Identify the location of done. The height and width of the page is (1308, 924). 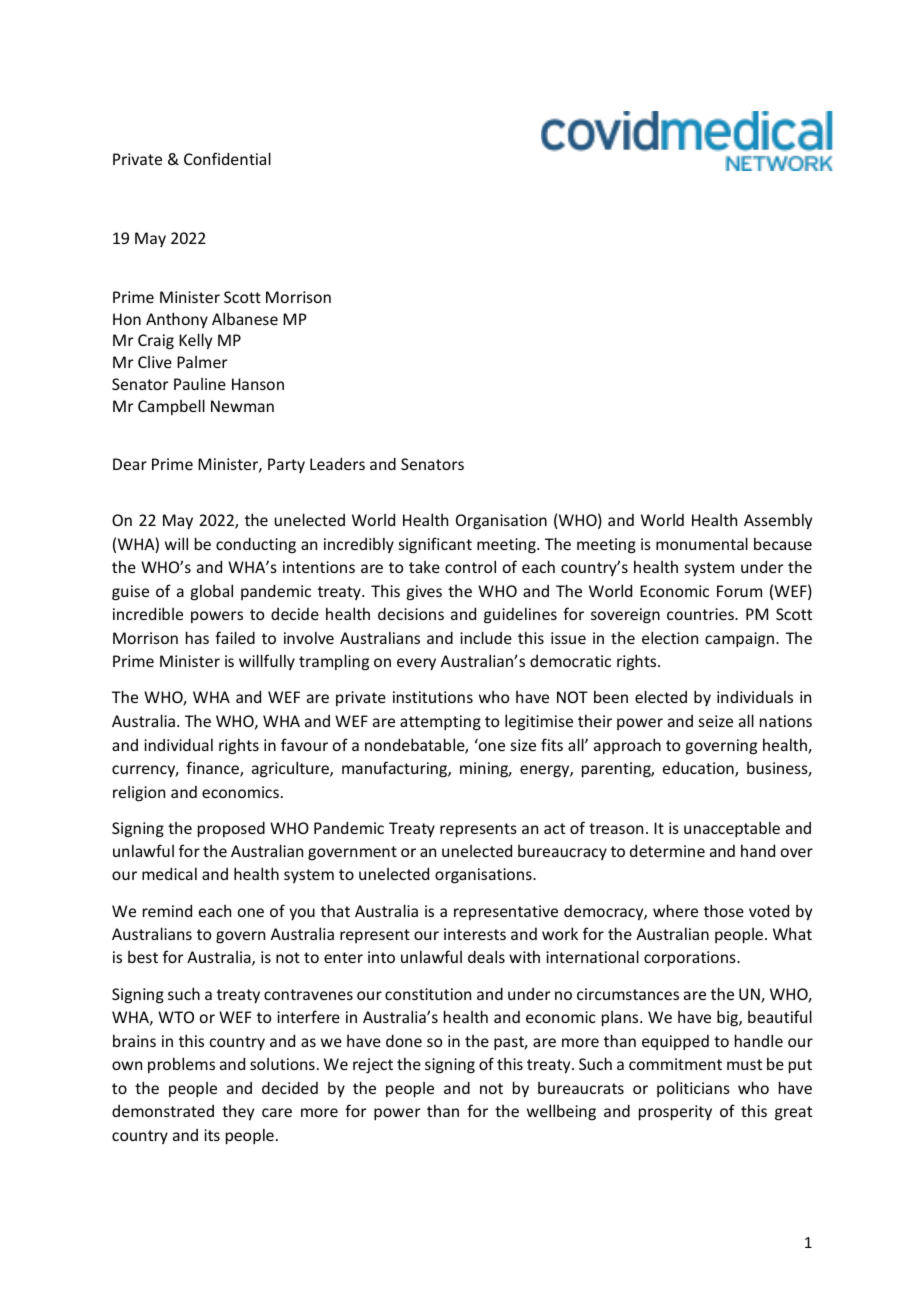
(404, 1040).
